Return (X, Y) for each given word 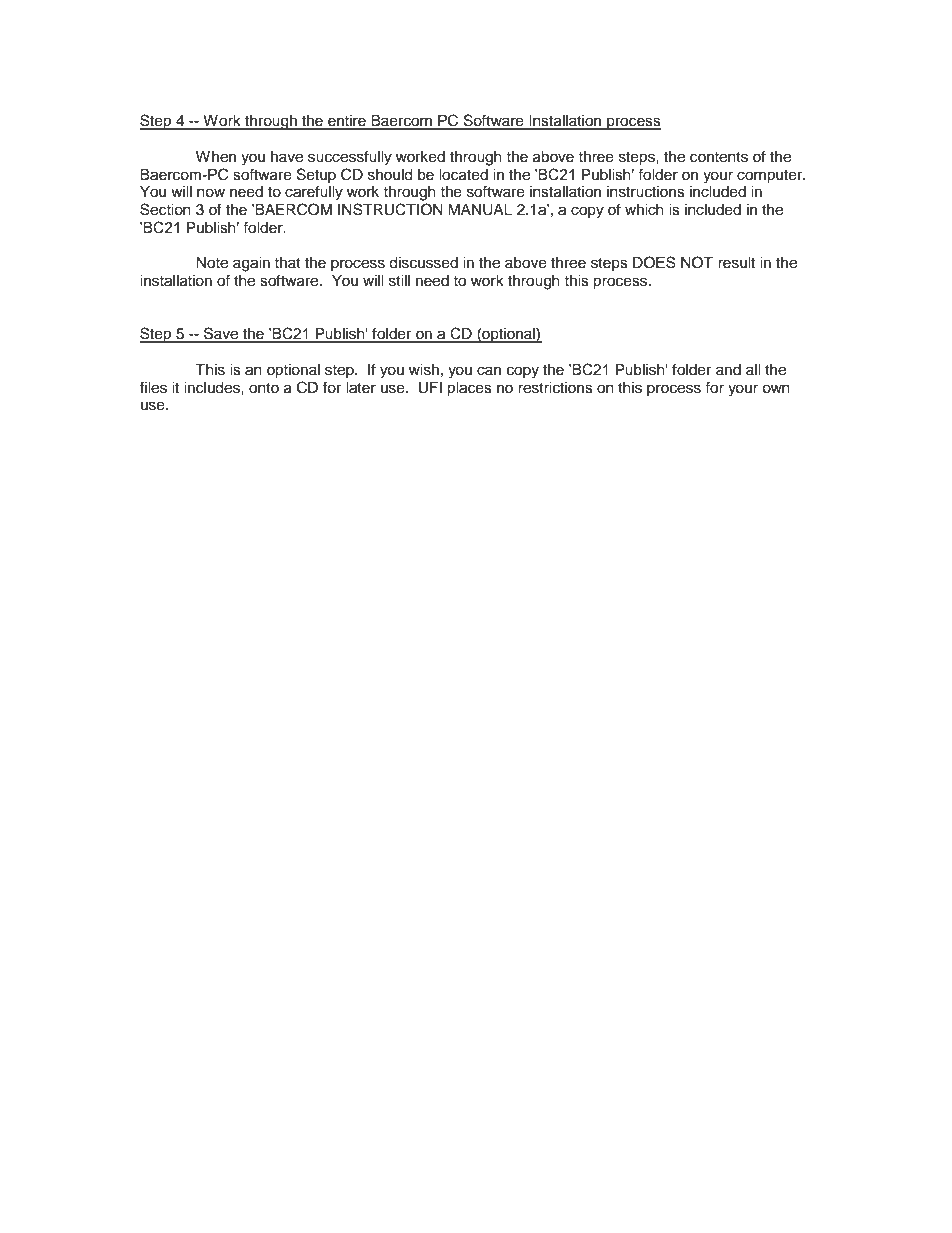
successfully (350, 158)
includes (213, 388)
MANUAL (480, 210)
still (399, 281)
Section (165, 209)
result (736, 263)
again (251, 264)
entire (347, 122)
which (644, 210)
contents (719, 157)
